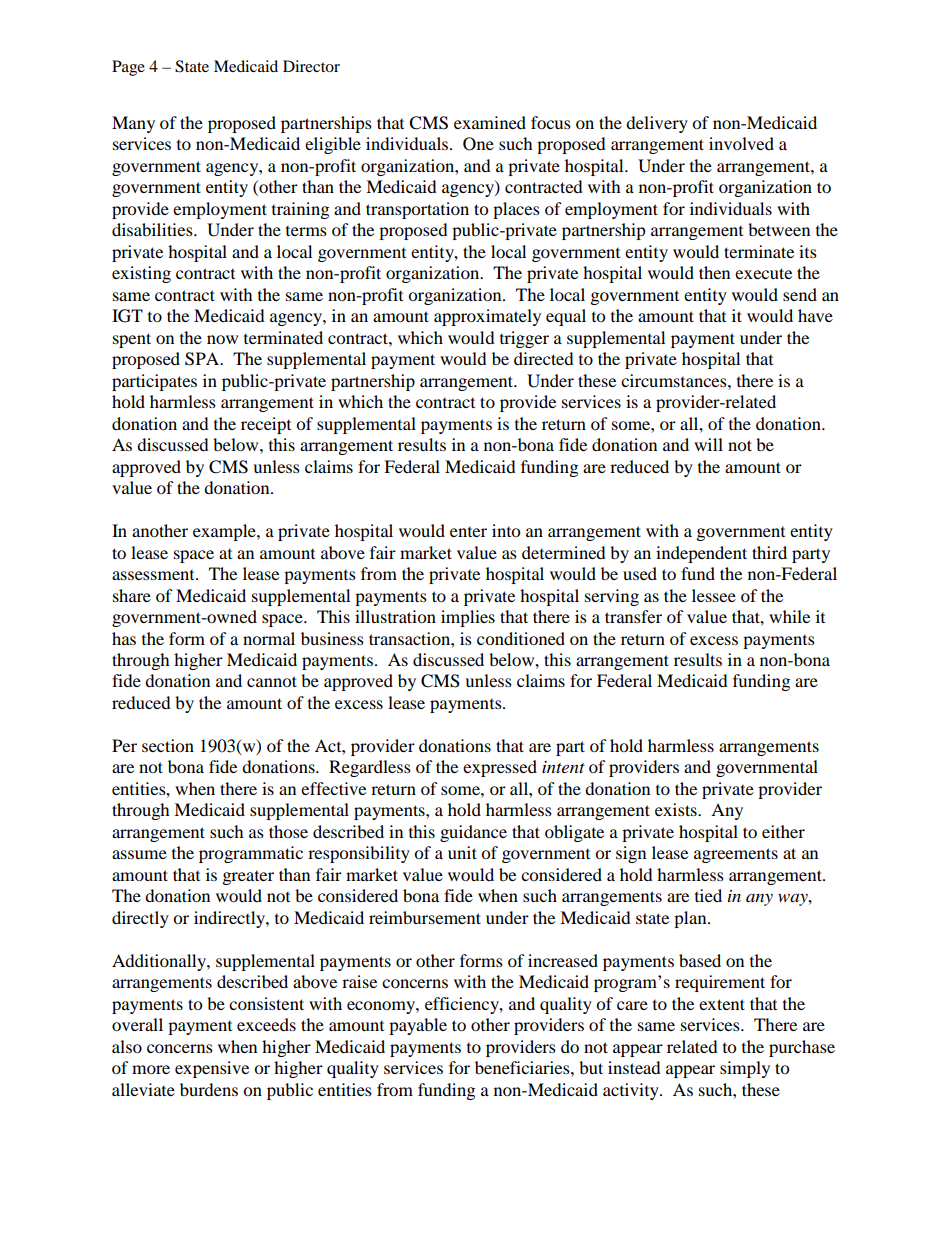 The width and height of the screenshot is (952, 1233). Describe the element at coordinates (133, 124) in the screenshot. I see `Many` at that location.
